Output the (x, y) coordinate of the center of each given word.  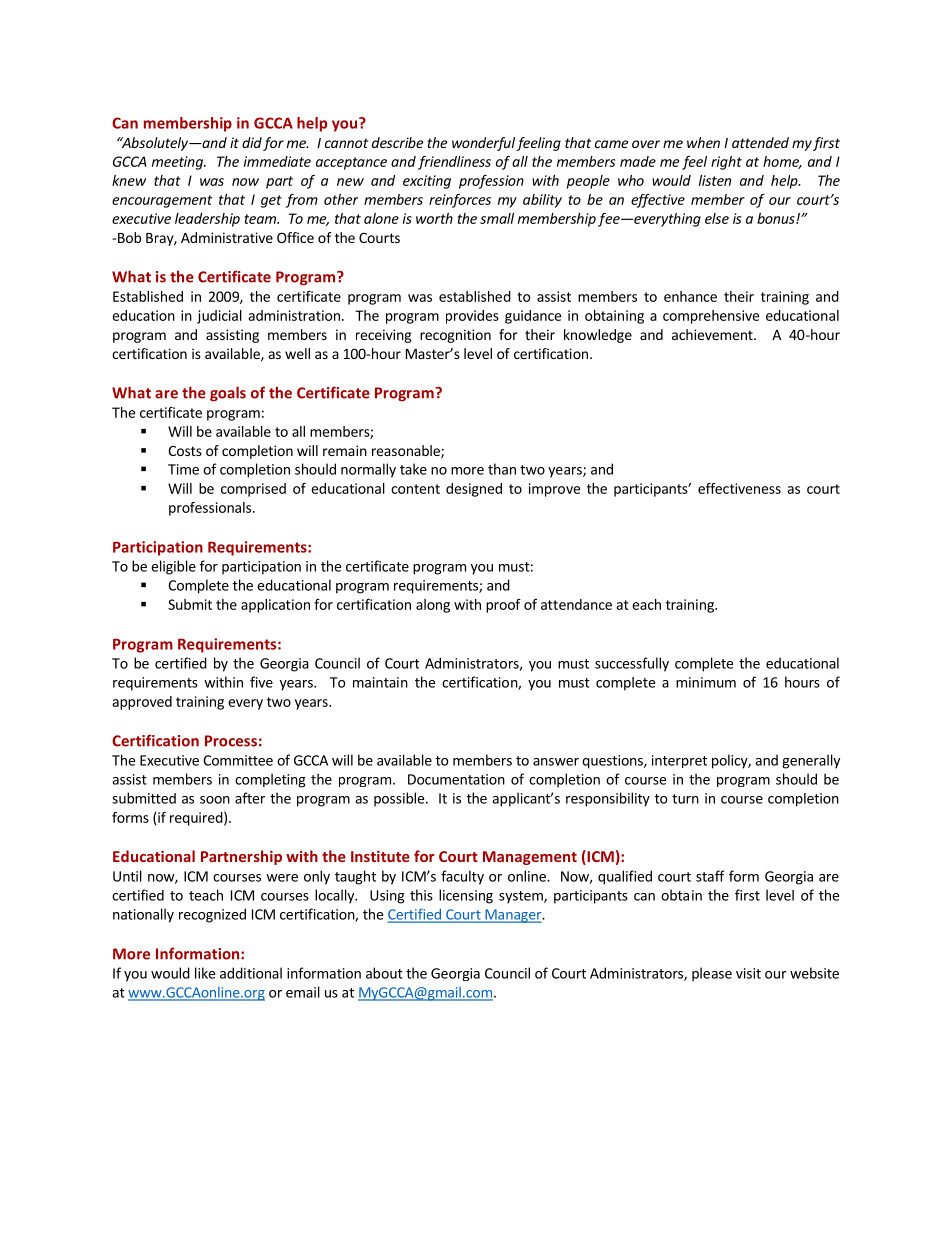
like (205, 973)
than (502, 469)
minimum (706, 682)
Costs (185, 450)
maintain (380, 682)
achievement (713, 334)
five (261, 682)
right (726, 163)
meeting (178, 163)
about (384, 973)
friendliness (454, 163)
